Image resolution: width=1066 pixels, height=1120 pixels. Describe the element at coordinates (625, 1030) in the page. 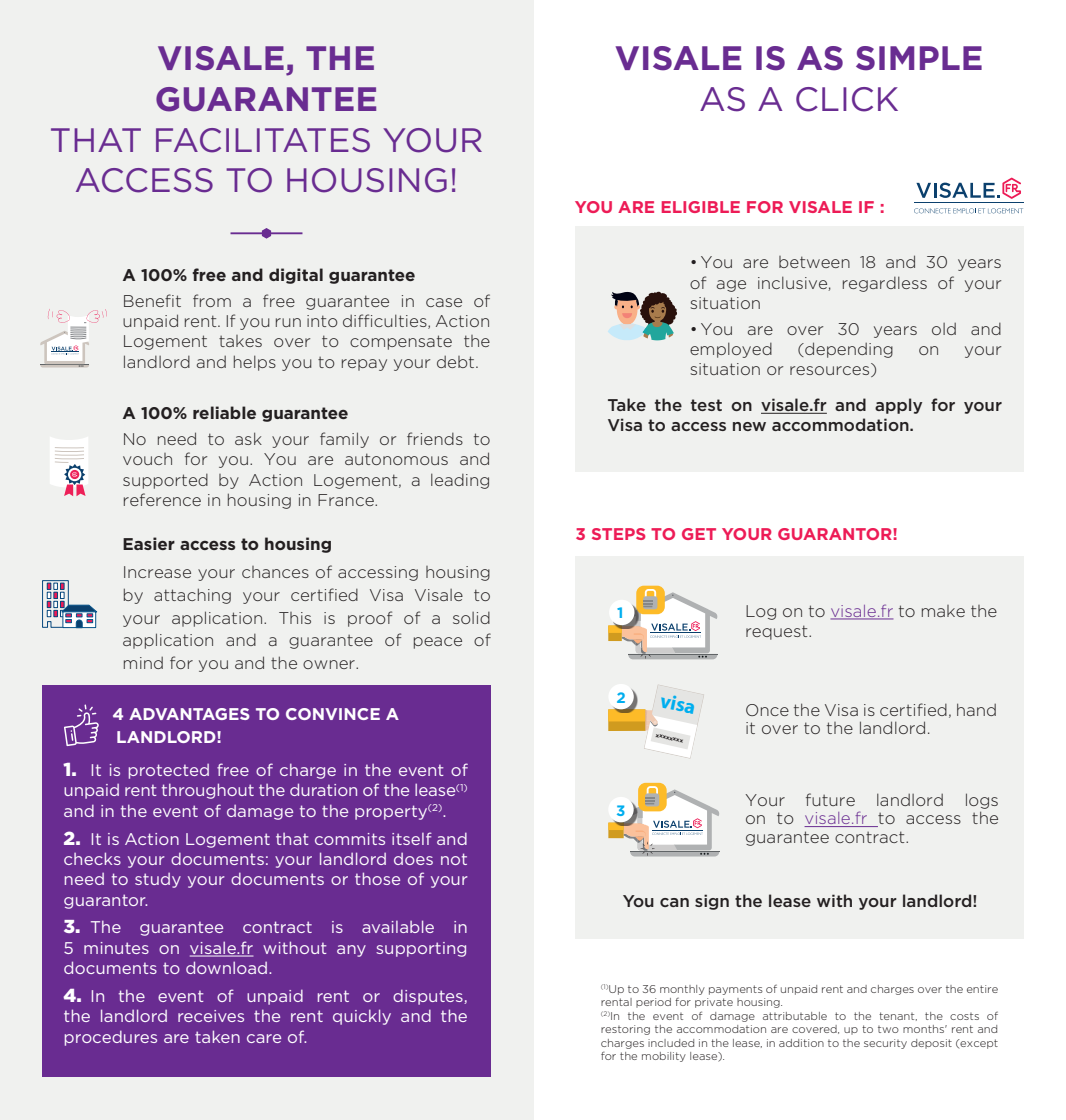

I see `restoring` at that location.
